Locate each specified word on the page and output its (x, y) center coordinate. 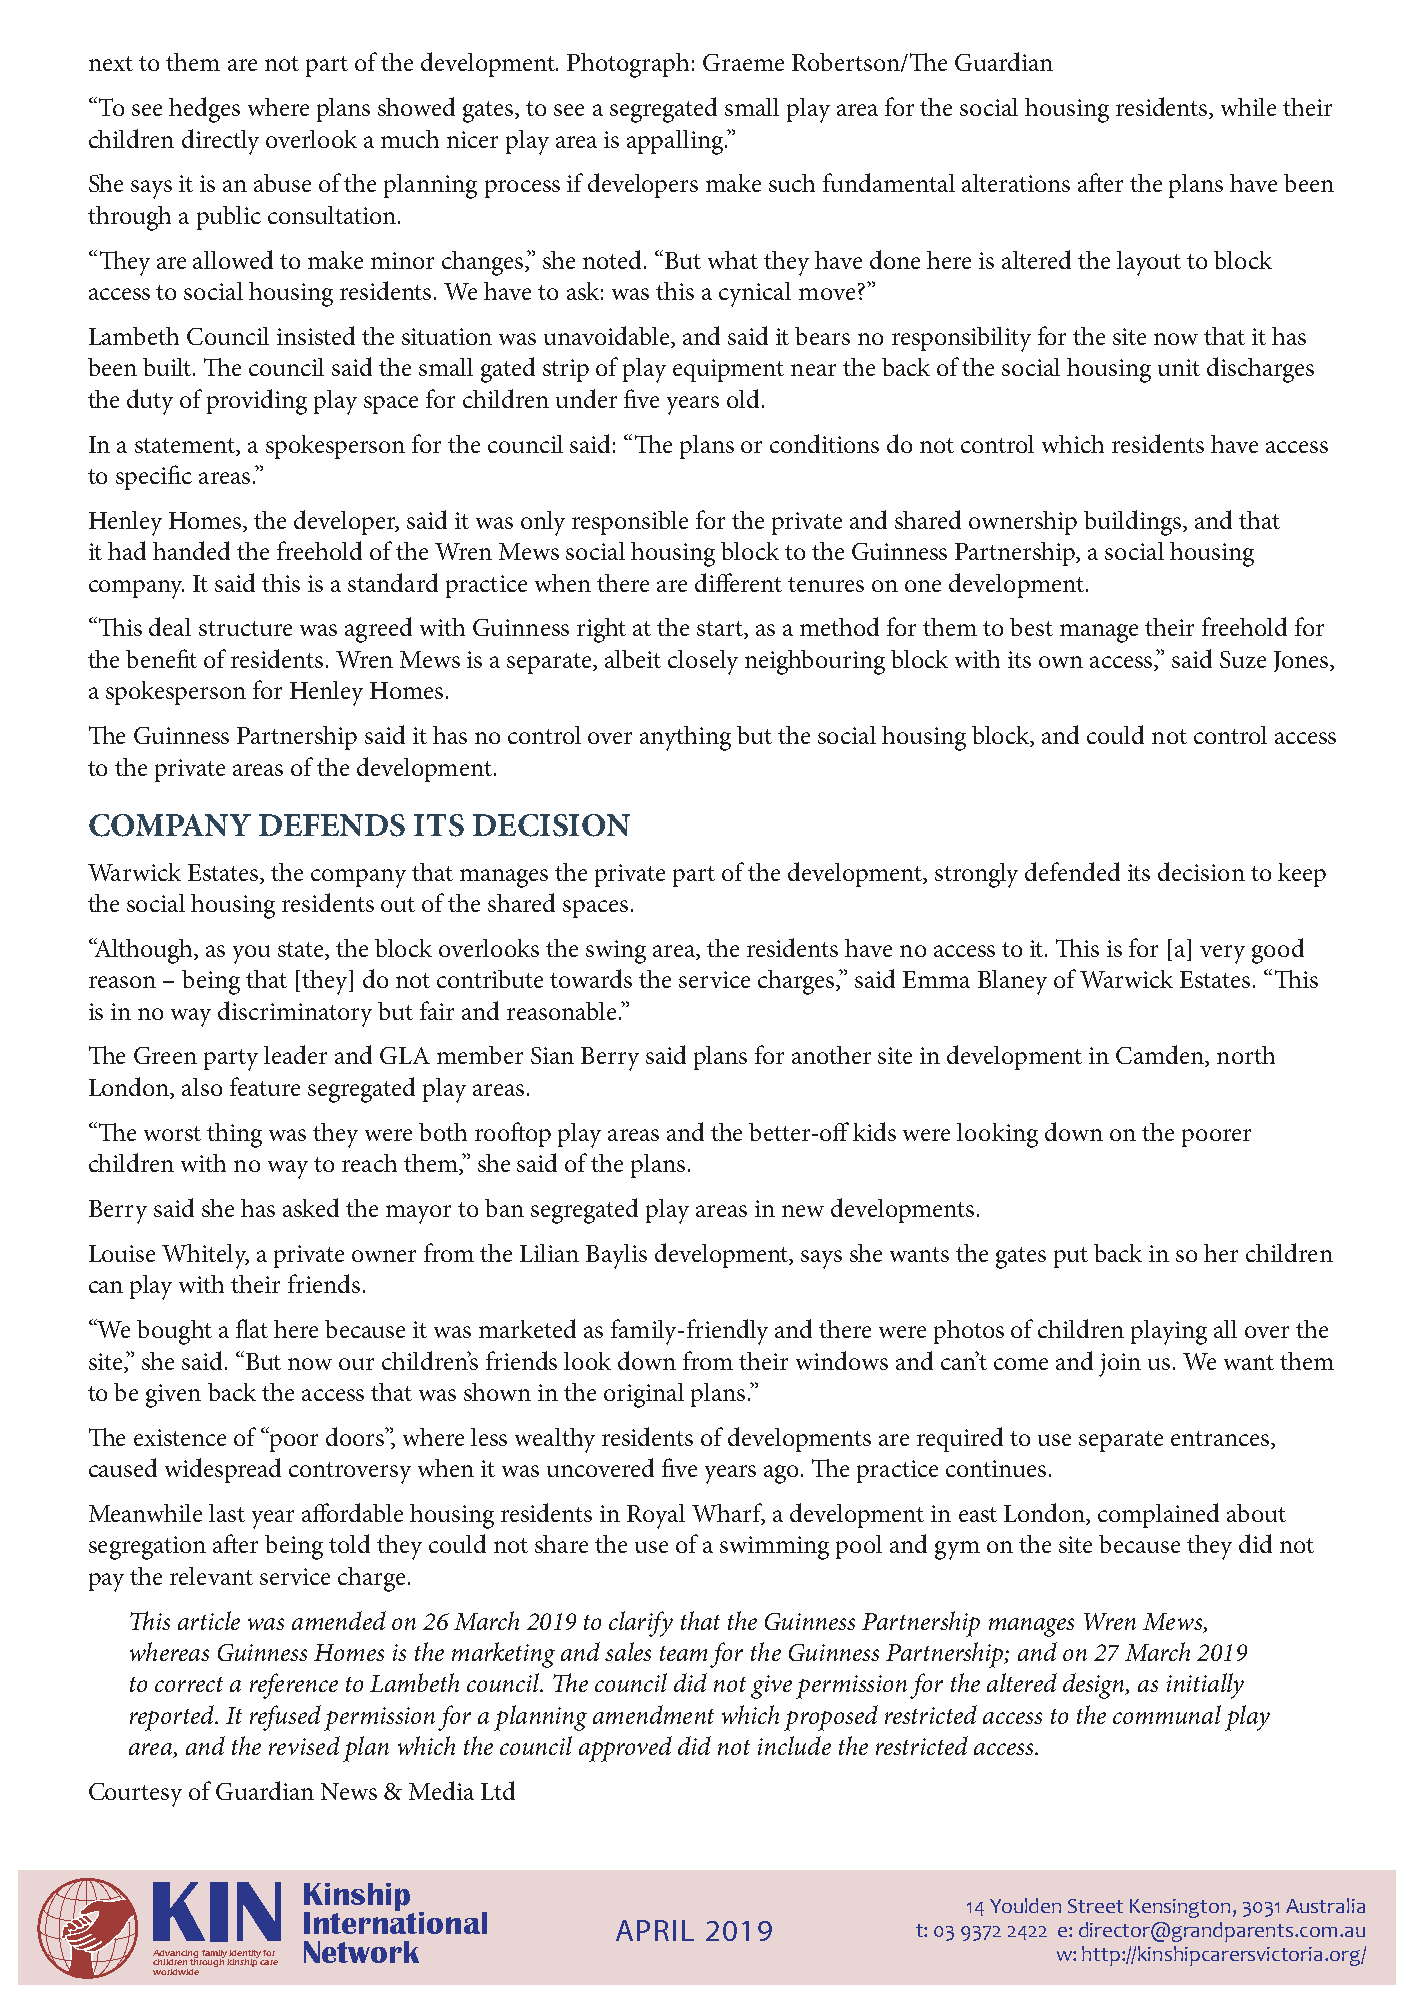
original (644, 1395)
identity (246, 1955)
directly (220, 142)
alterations (1016, 183)
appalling (676, 142)
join (1120, 1365)
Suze (1243, 659)
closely (703, 662)
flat (252, 1328)
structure (245, 628)
